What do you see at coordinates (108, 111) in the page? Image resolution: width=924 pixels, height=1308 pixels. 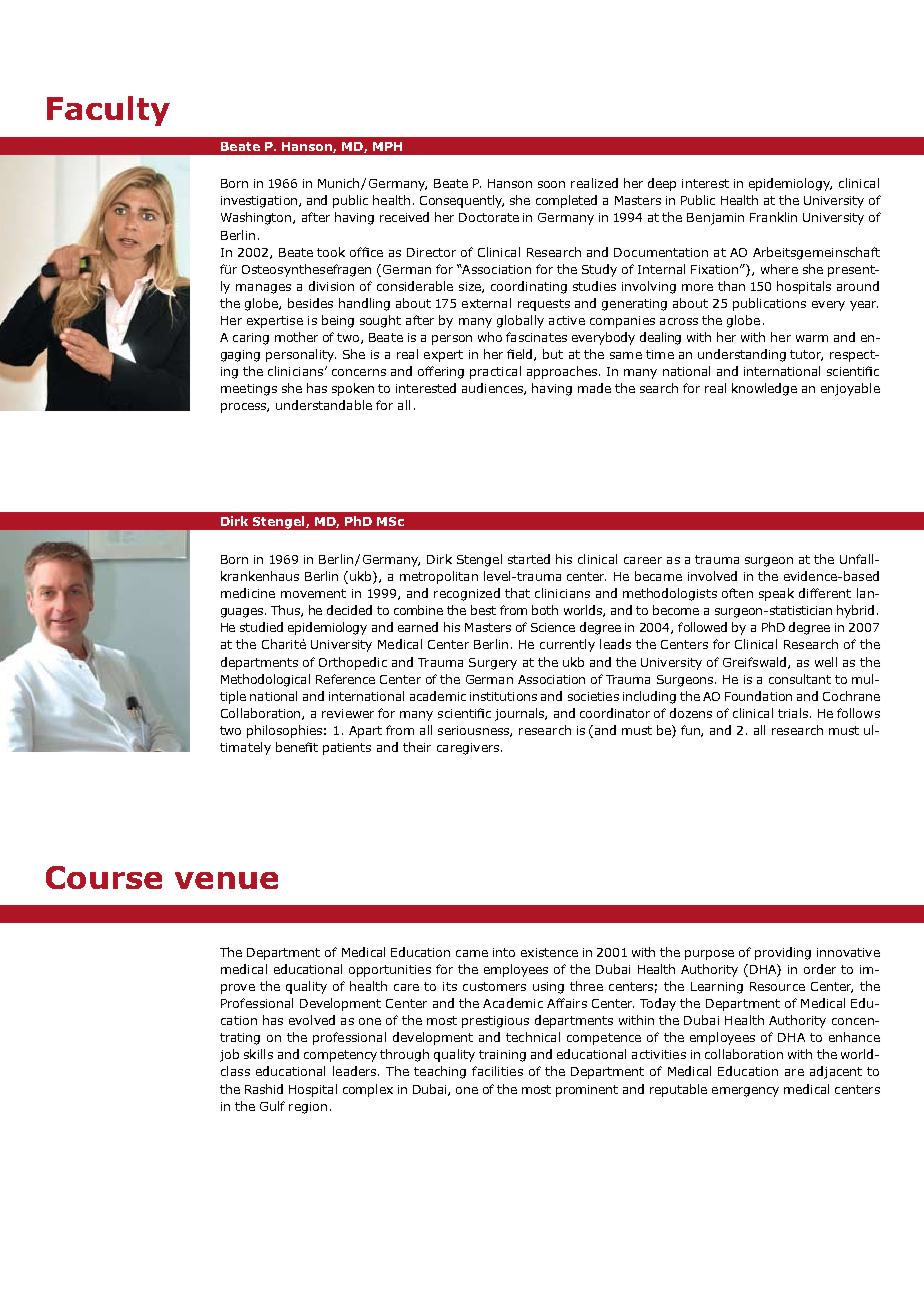 I see `Faculty` at bounding box center [108, 111].
